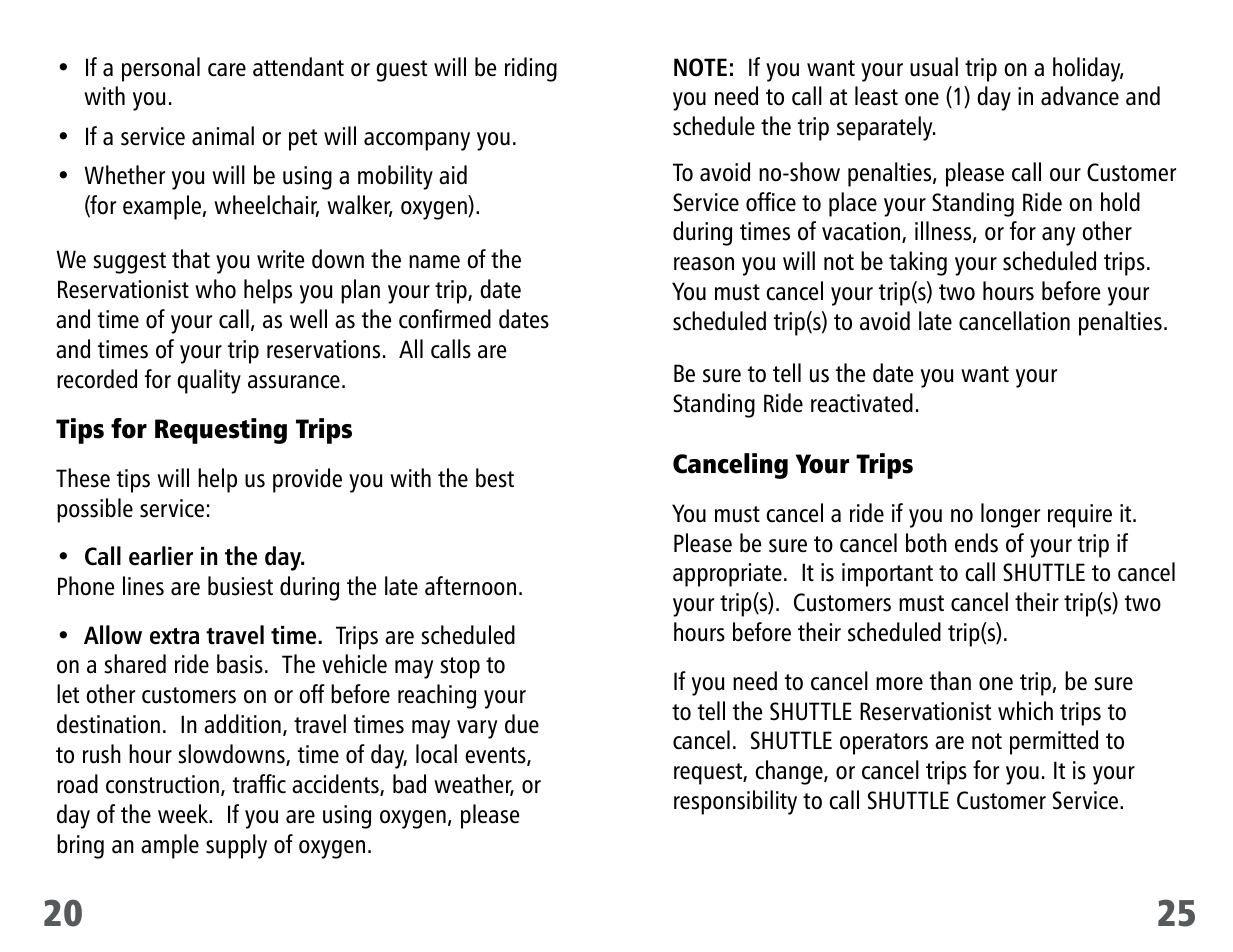  Describe the element at coordinates (227, 70) in the image. I see `care` at that location.
